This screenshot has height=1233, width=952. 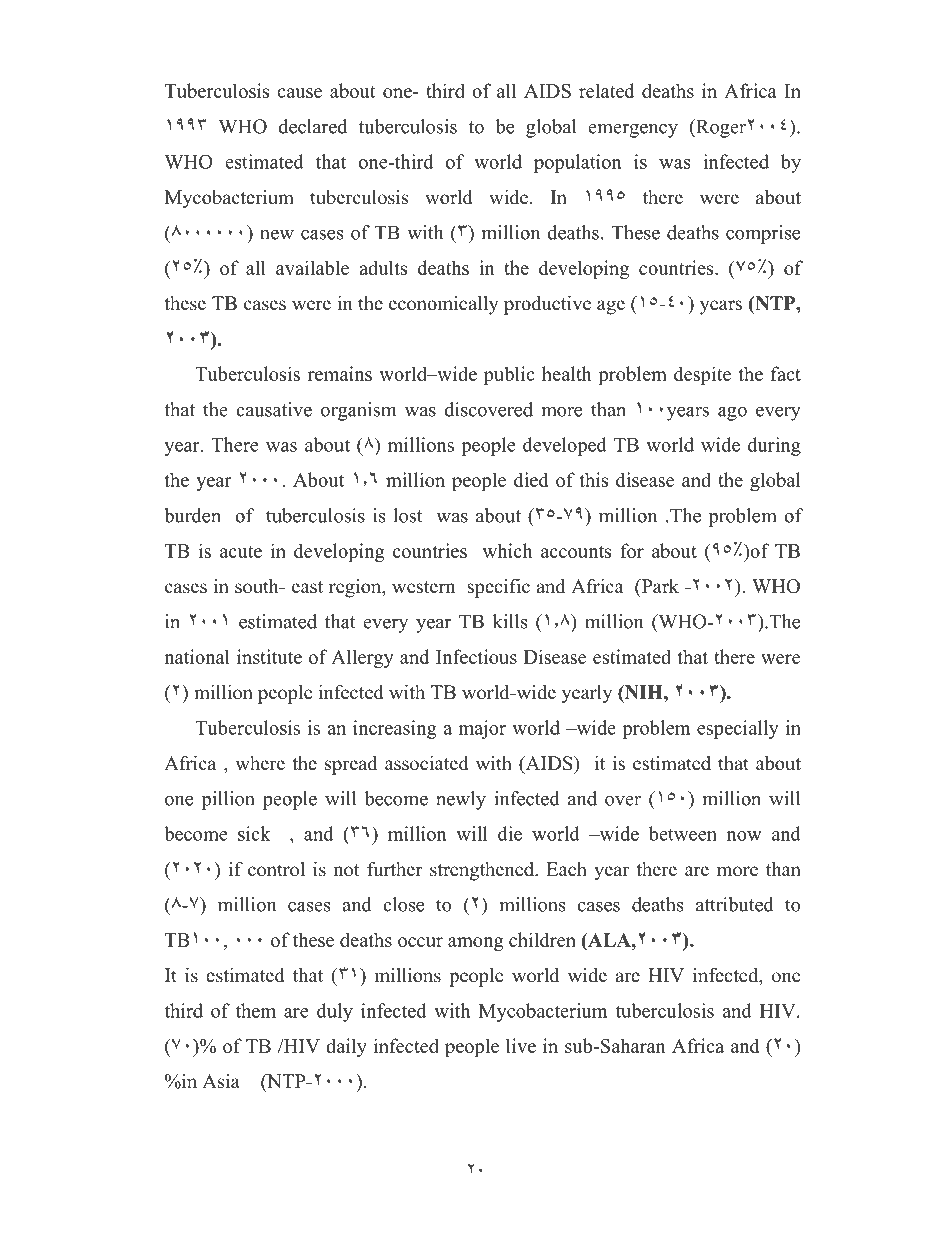 What do you see at coordinates (255, 1010) in the screenshot?
I see `them` at bounding box center [255, 1010].
